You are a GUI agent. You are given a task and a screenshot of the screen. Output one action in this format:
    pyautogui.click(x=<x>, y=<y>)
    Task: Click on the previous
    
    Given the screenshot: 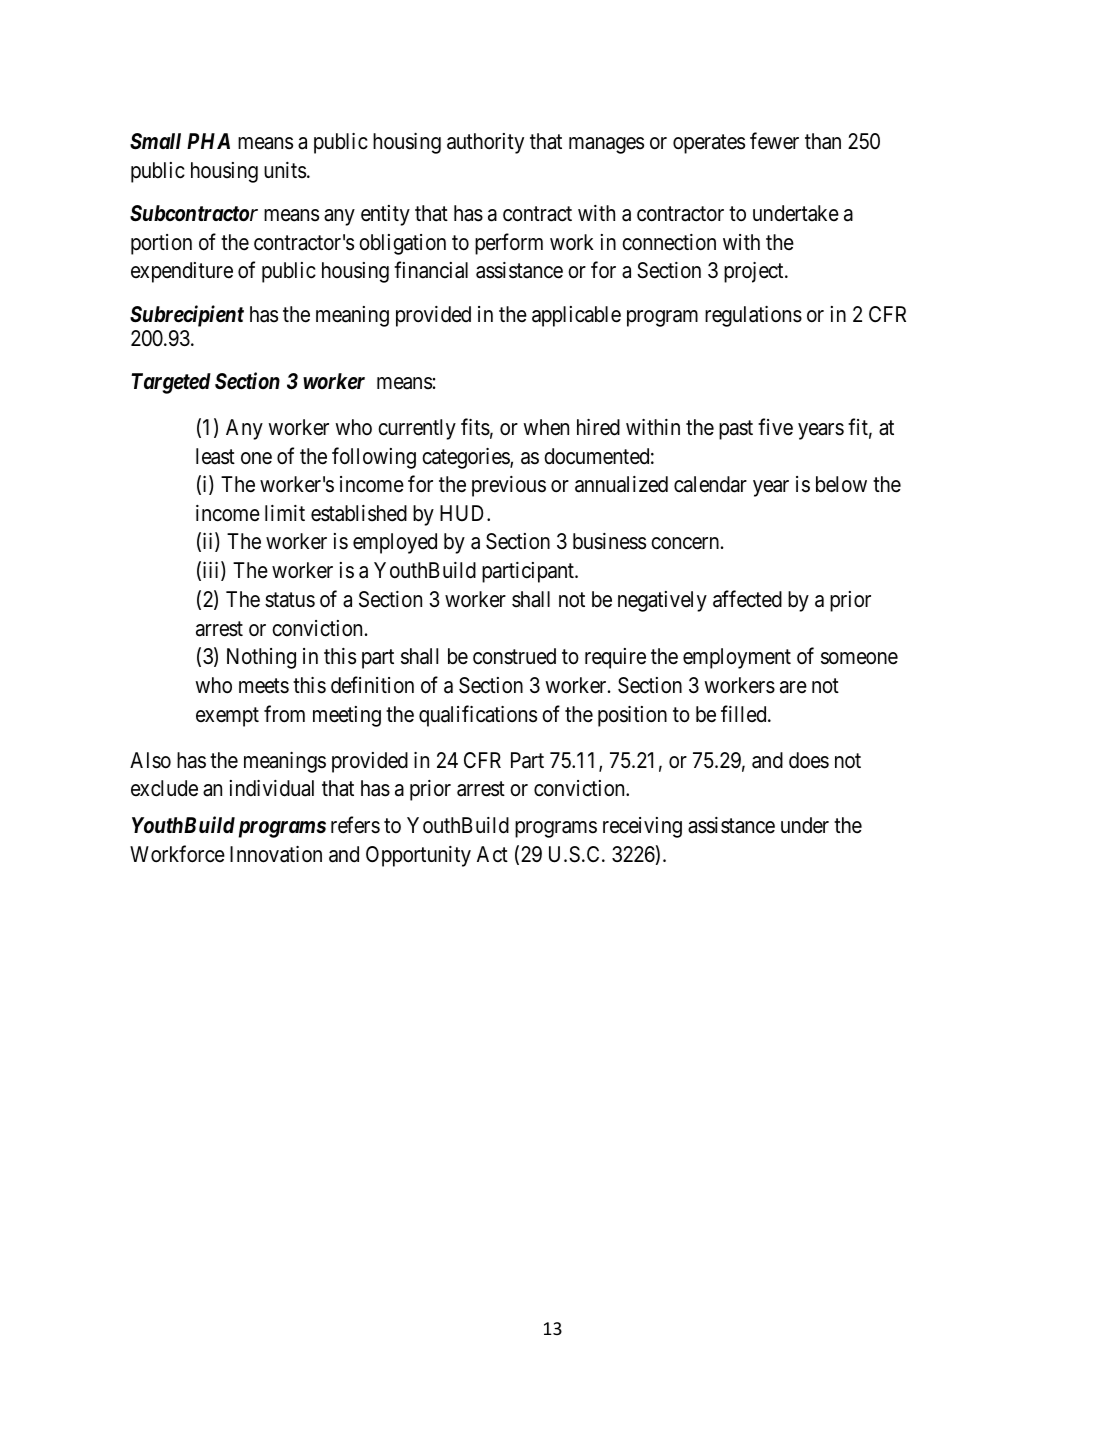 What is the action you would take?
    pyautogui.click(x=509, y=486)
